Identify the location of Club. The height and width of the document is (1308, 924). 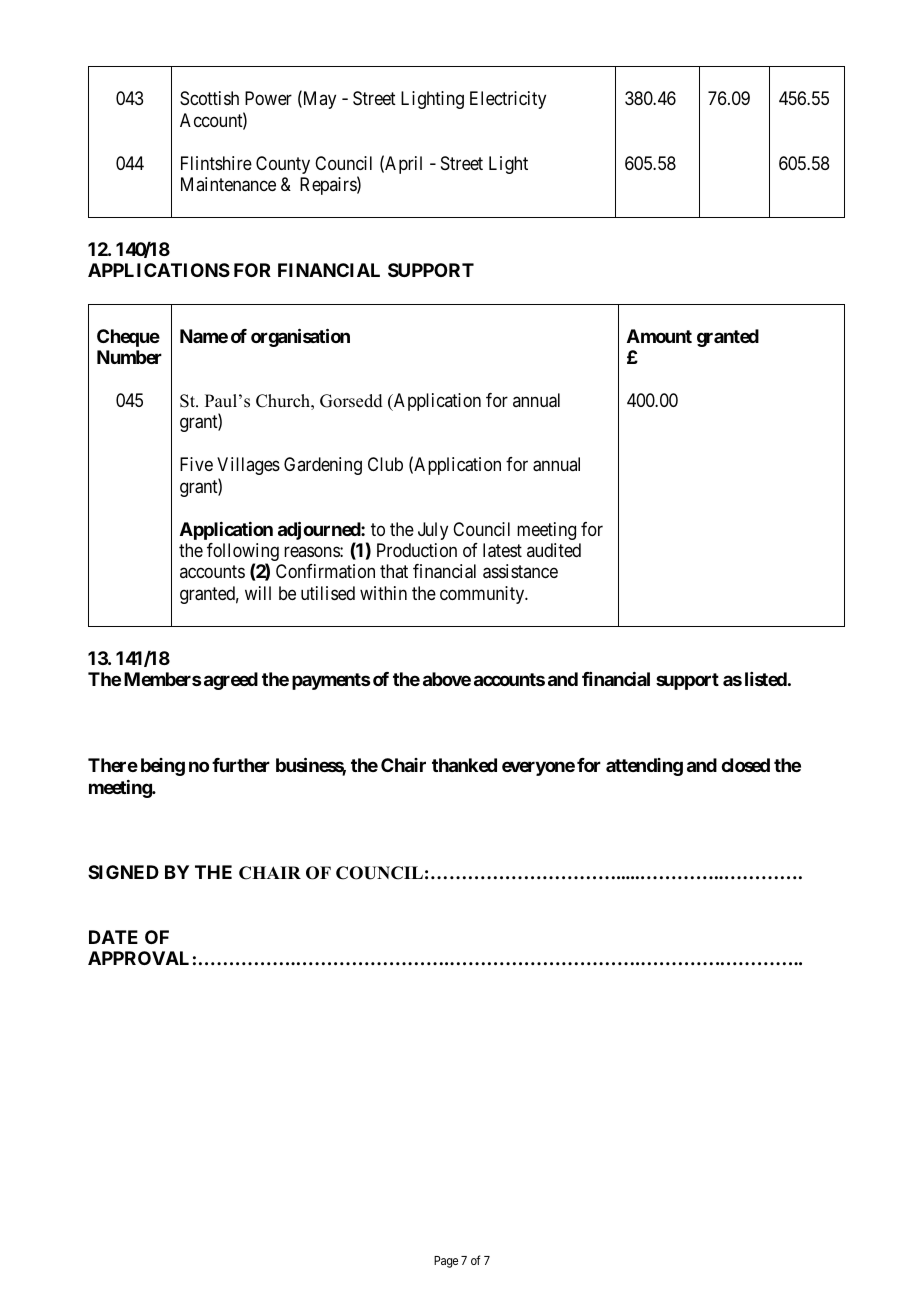
(385, 464).
